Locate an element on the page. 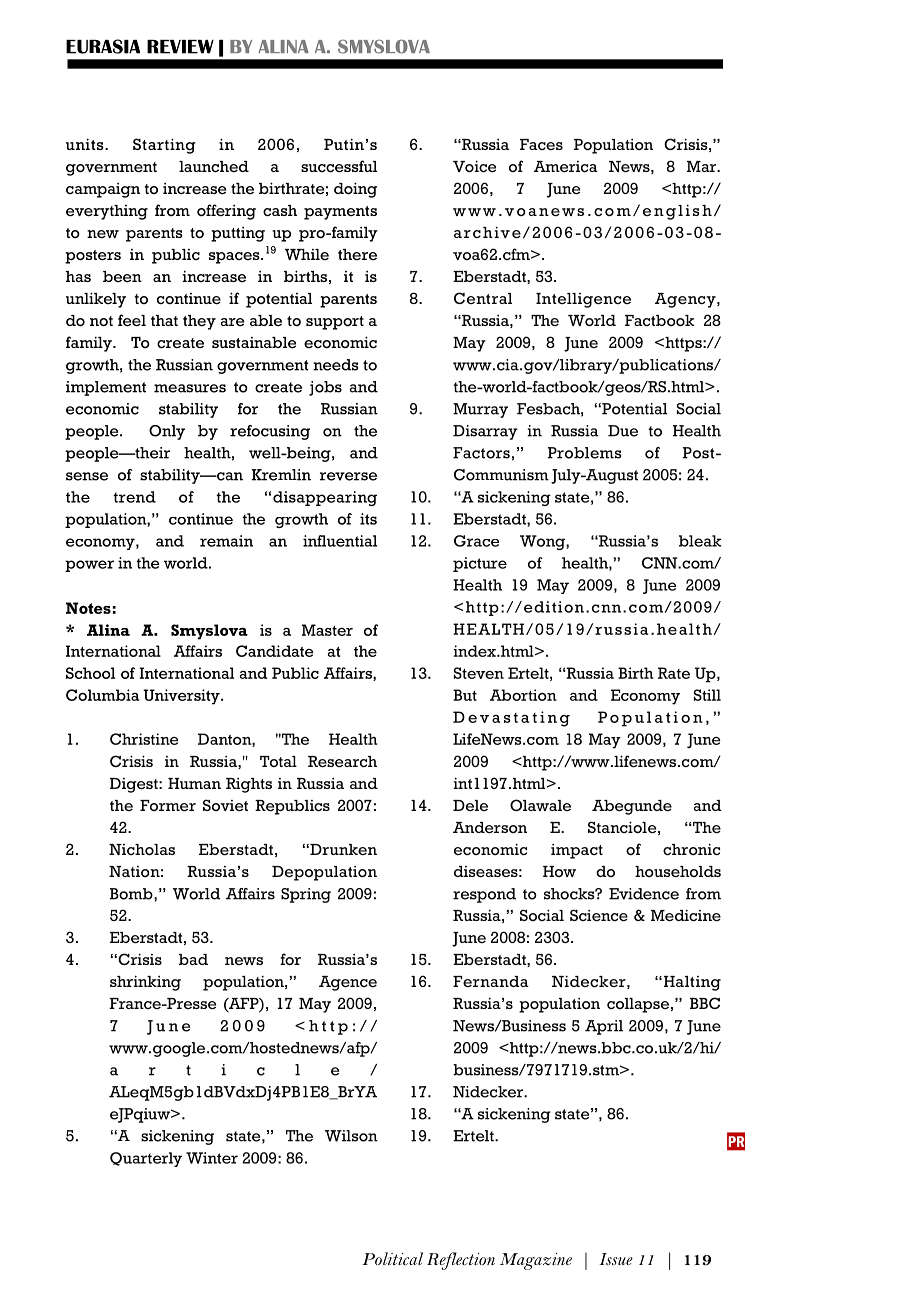 The height and width of the page is (1308, 924). Issue is located at coordinates (616, 1259).
